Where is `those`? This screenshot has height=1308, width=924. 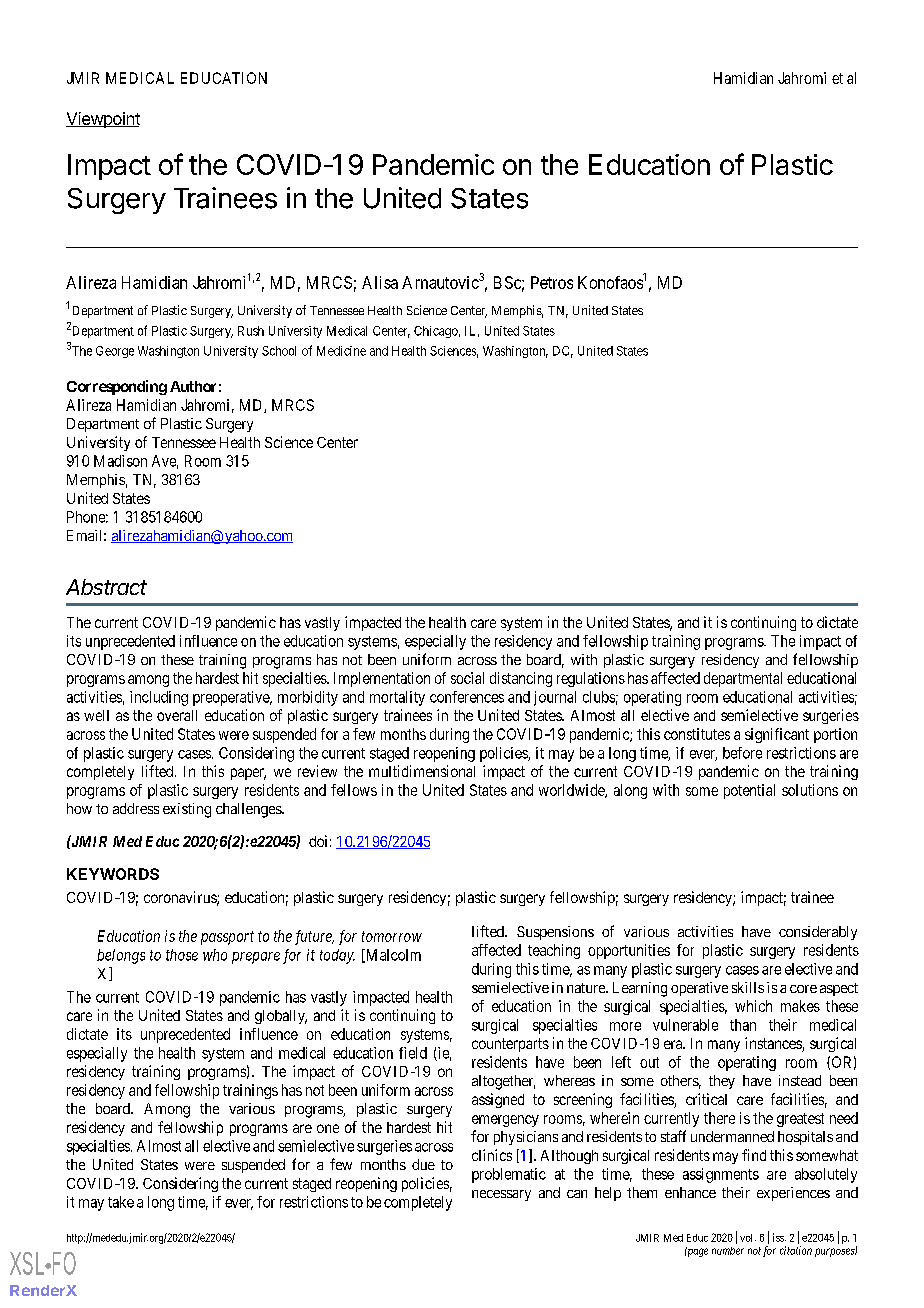
those is located at coordinates (182, 955).
